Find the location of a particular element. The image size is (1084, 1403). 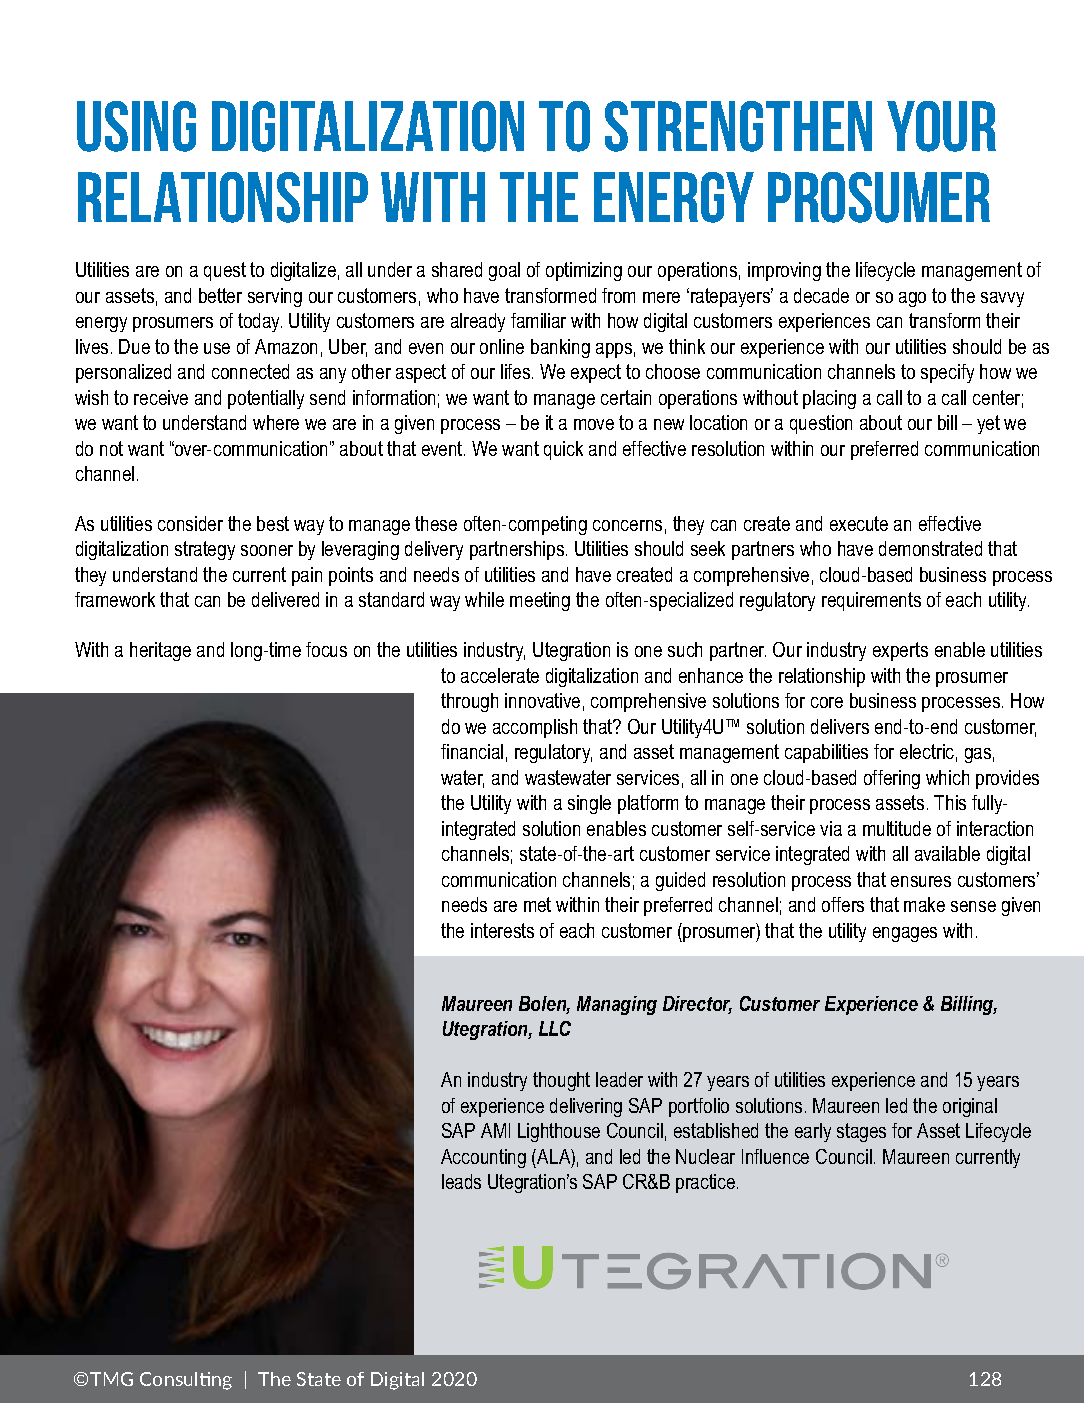

LLC is located at coordinates (555, 1028).
